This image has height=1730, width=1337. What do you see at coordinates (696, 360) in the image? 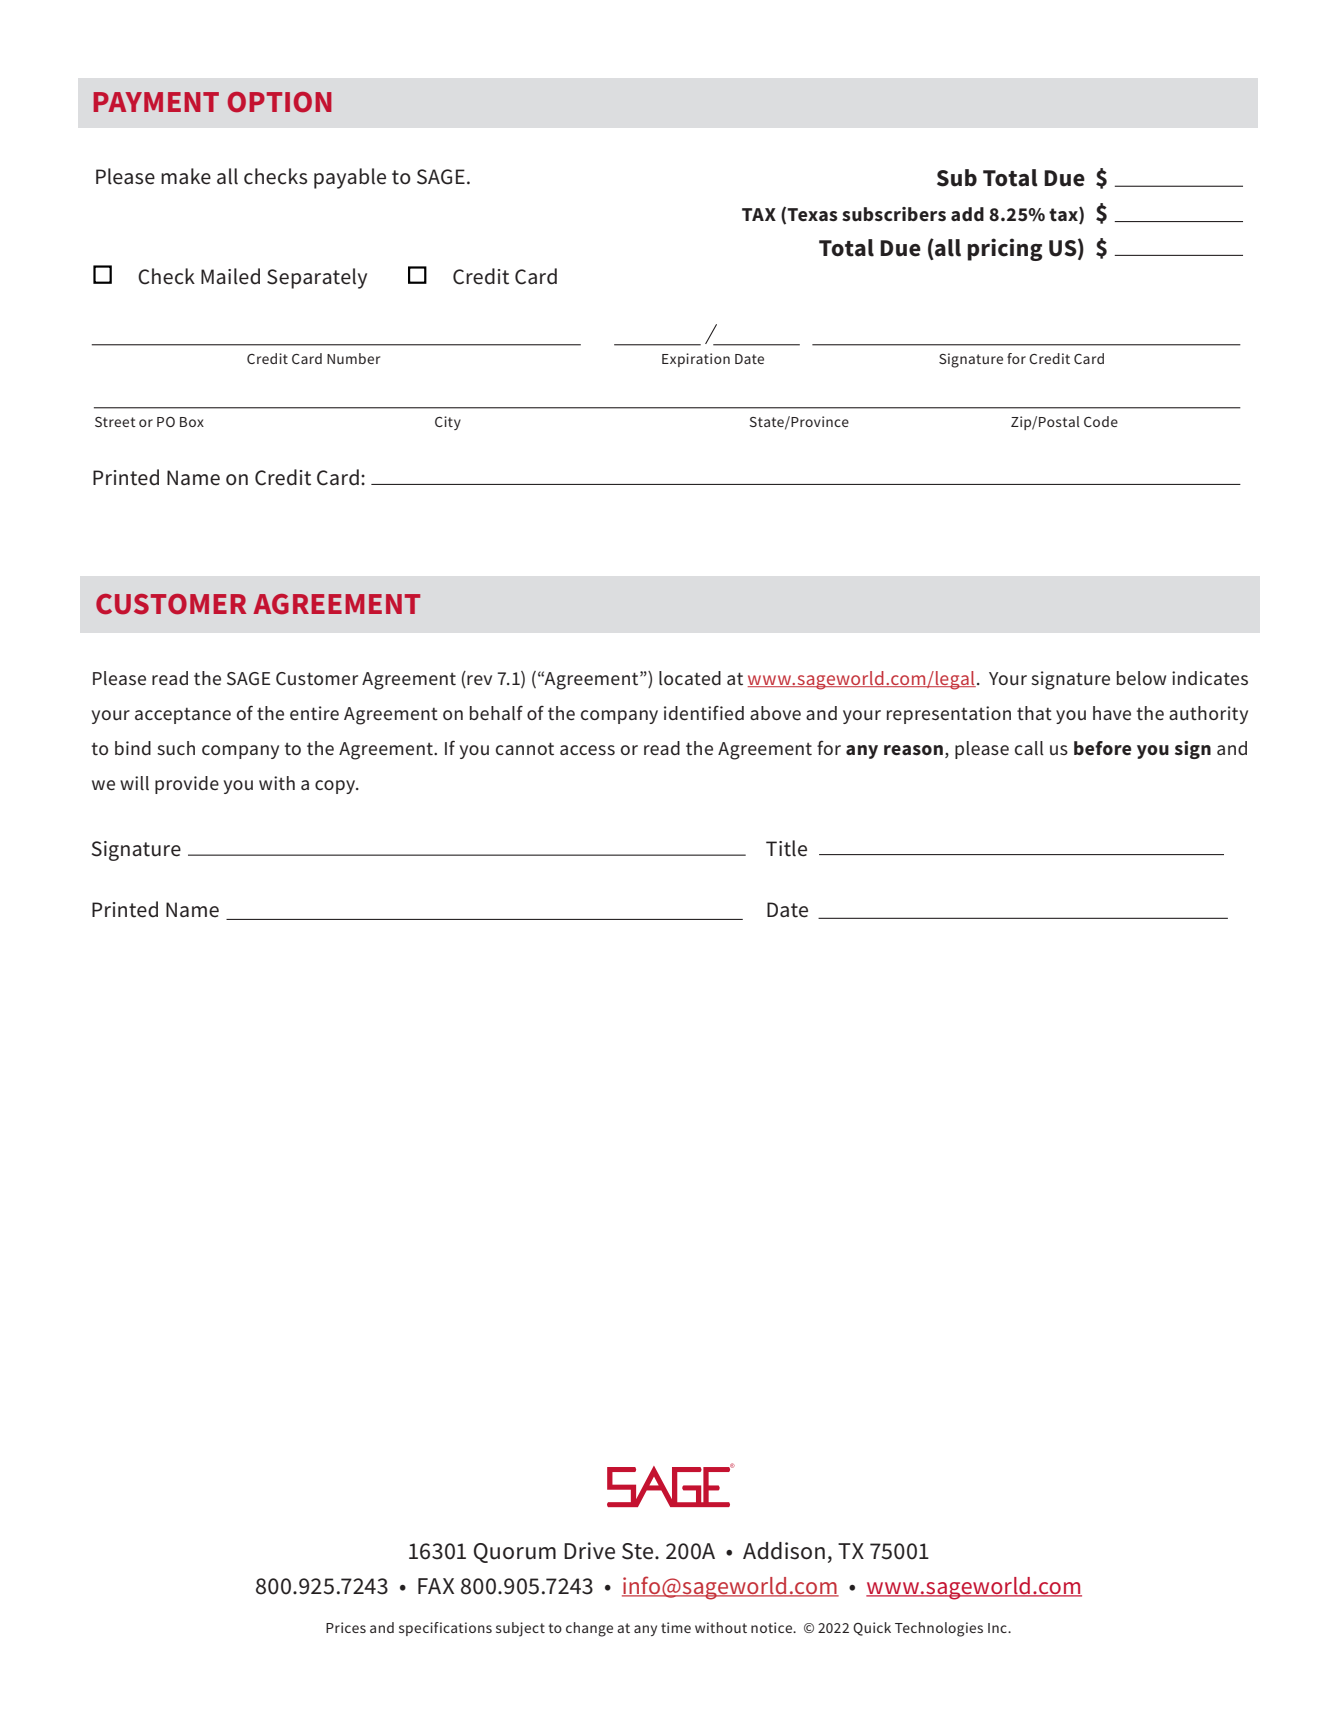
I see `Expiration` at bounding box center [696, 360].
